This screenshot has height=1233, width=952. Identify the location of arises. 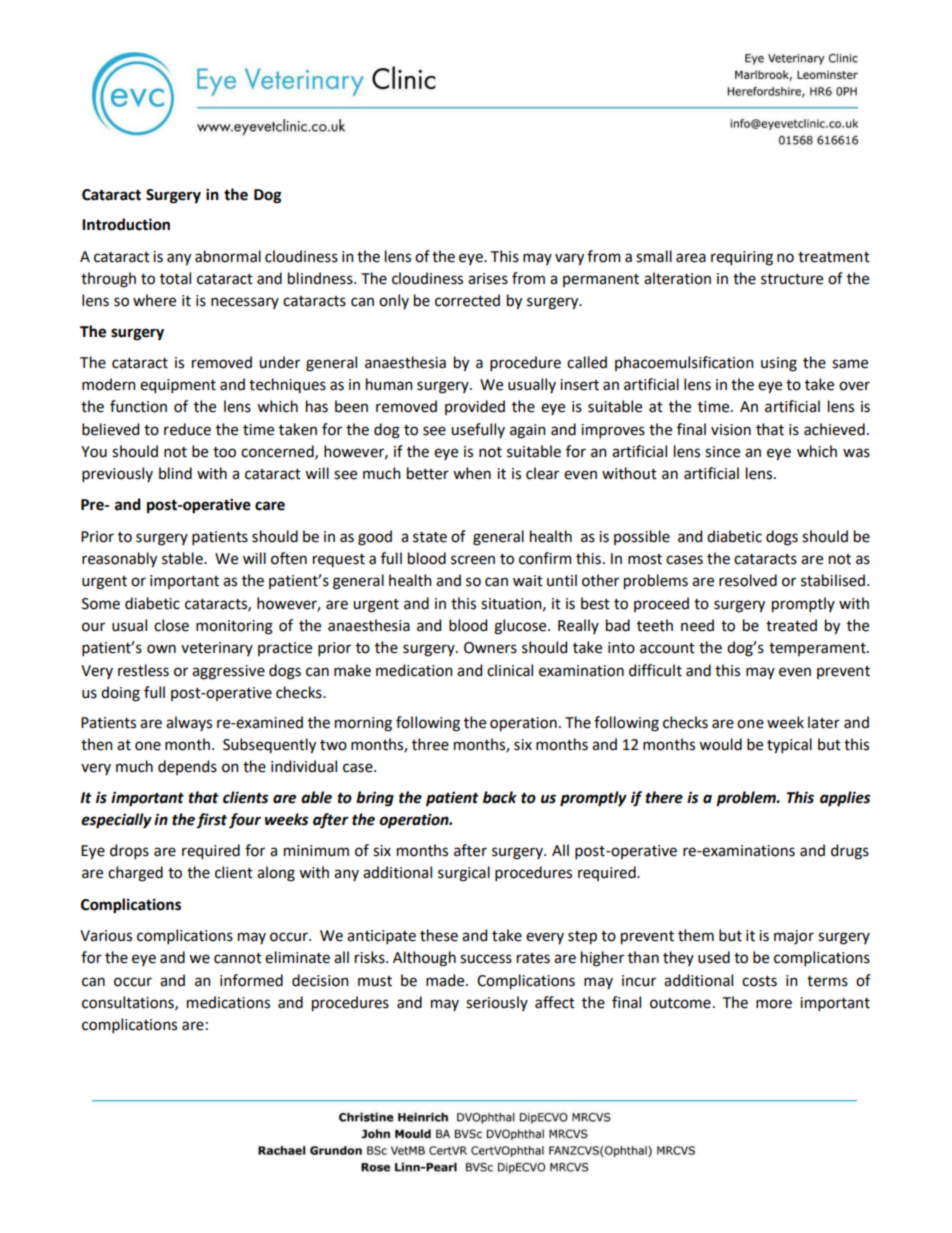
(488, 279).
